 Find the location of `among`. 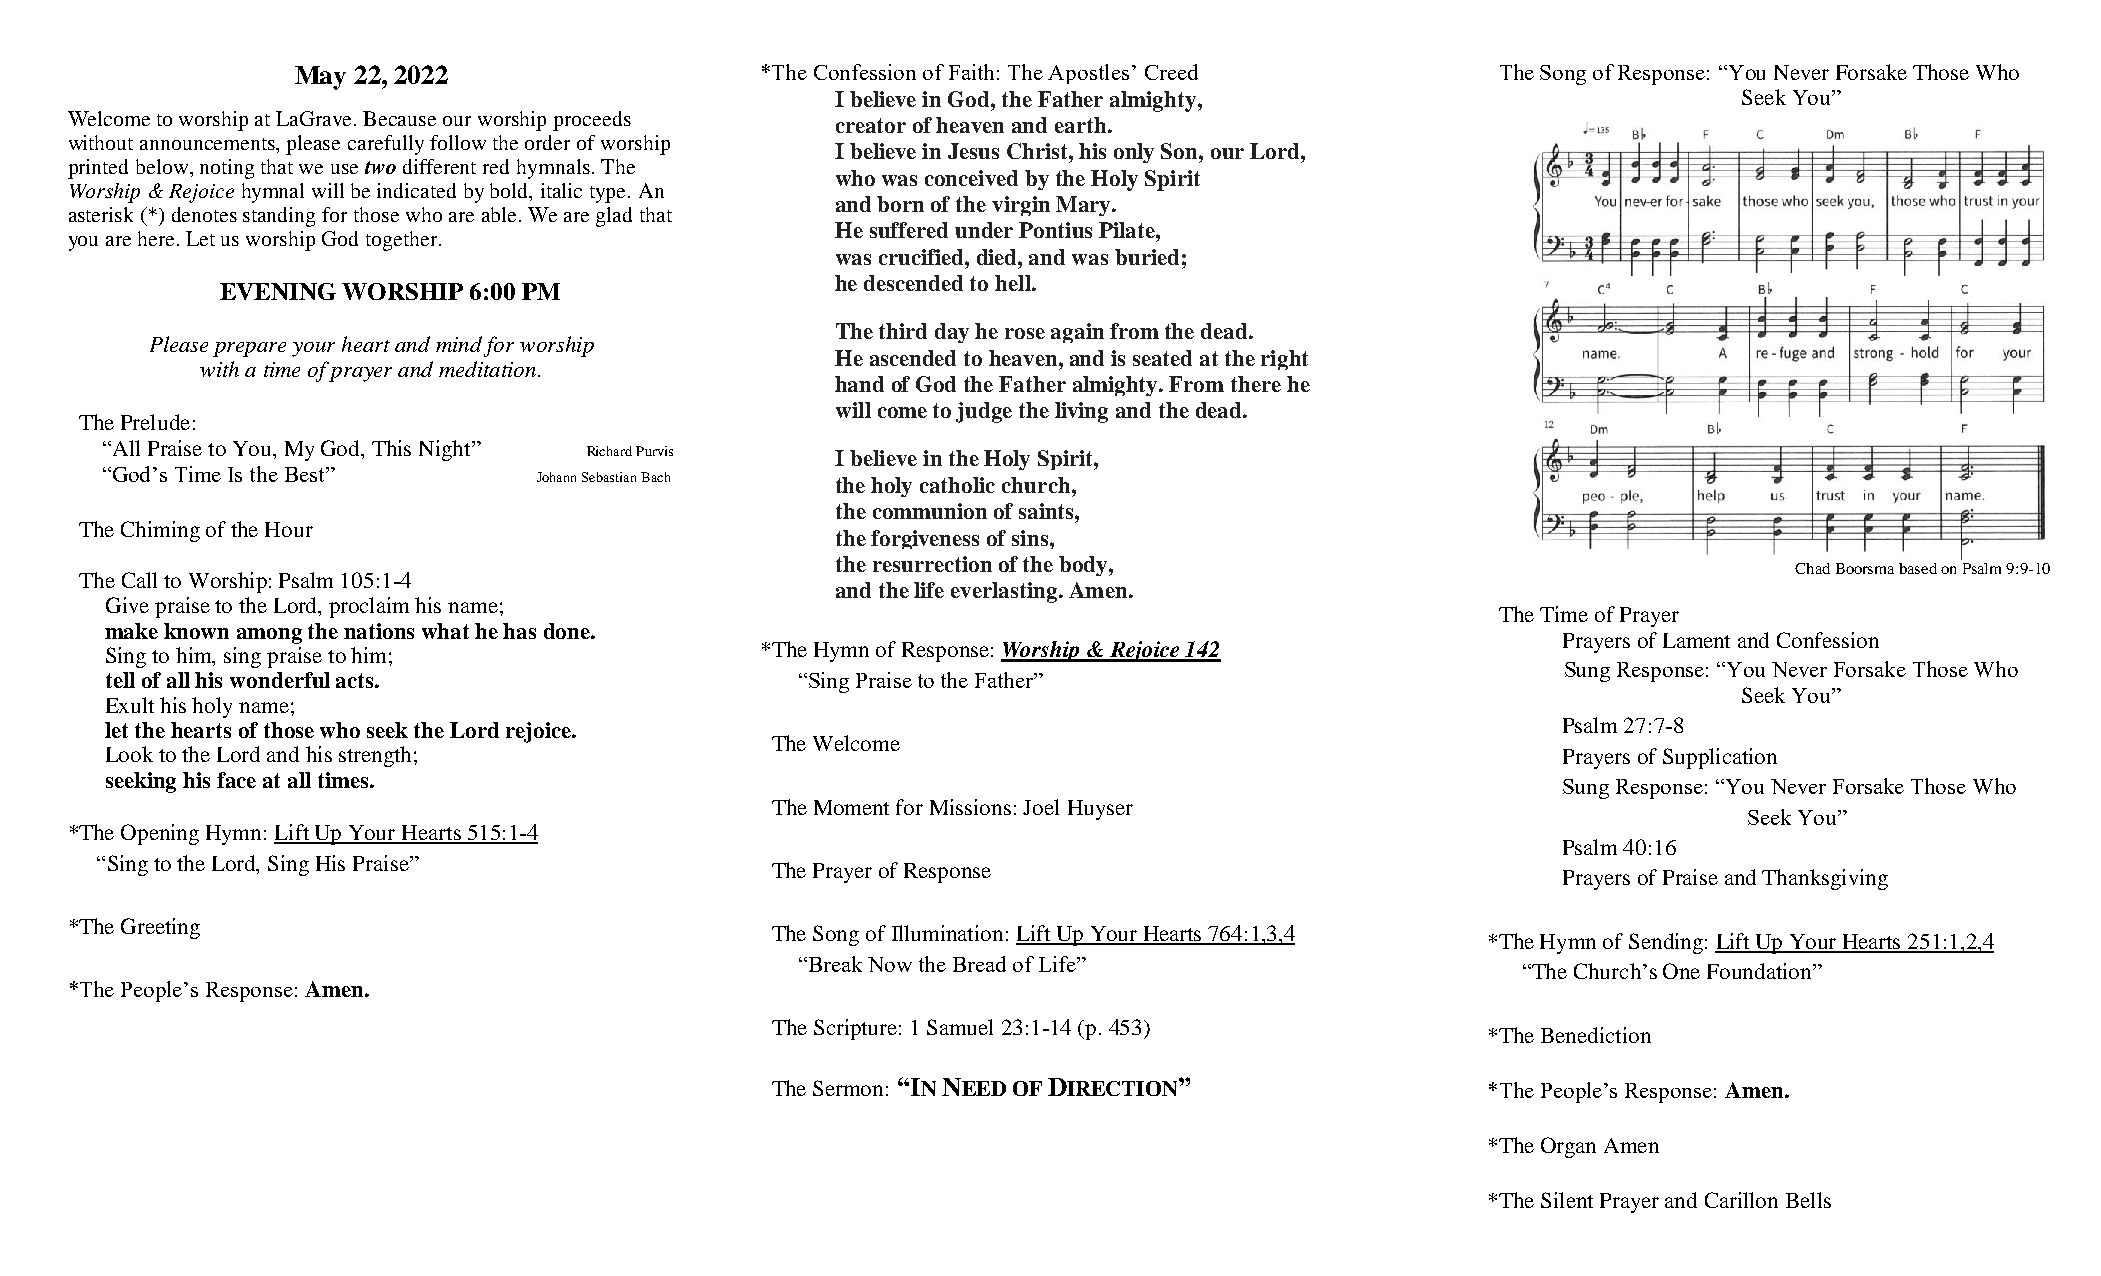

among is located at coordinates (269, 636).
